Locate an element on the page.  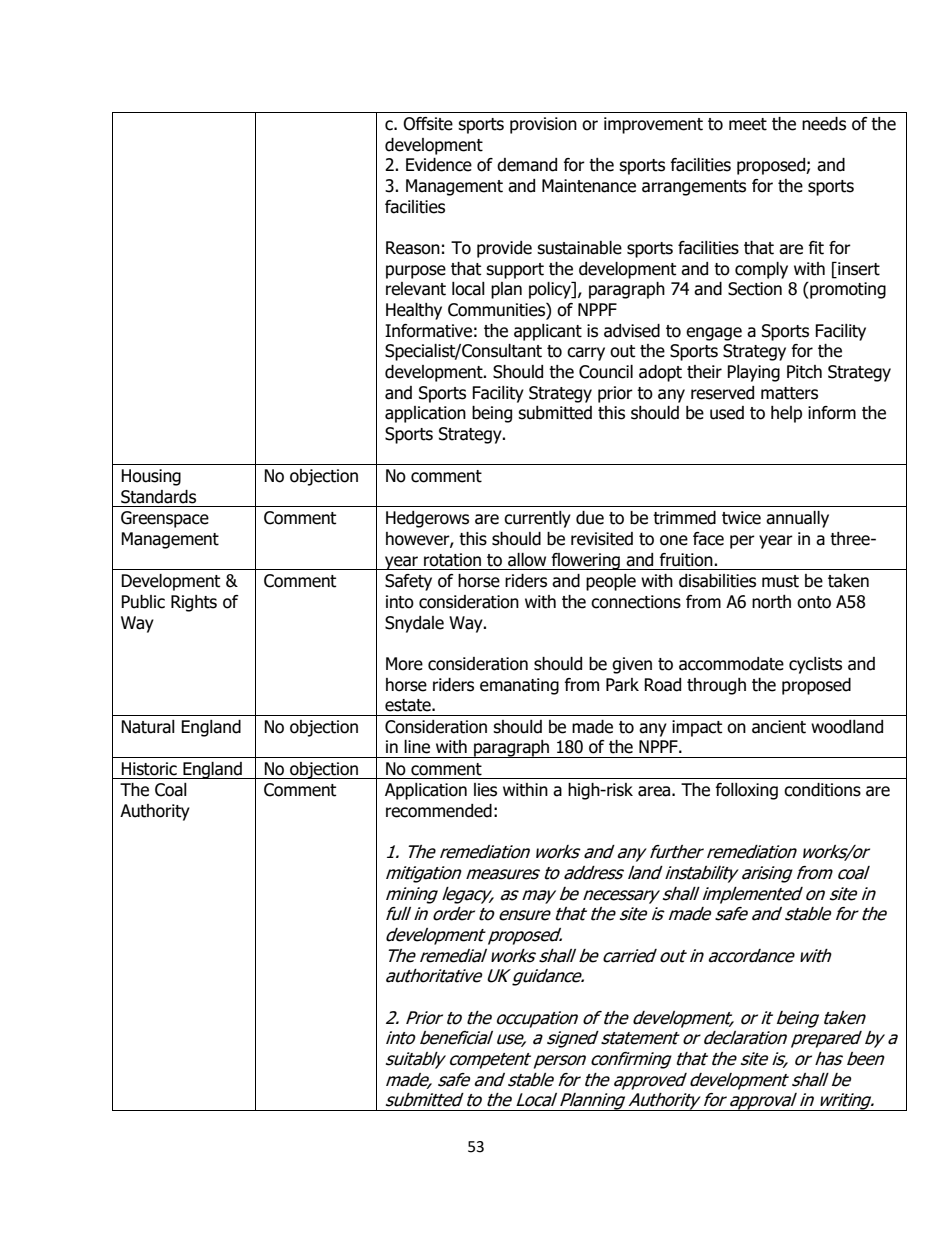
demand is located at coordinates (527, 165).
